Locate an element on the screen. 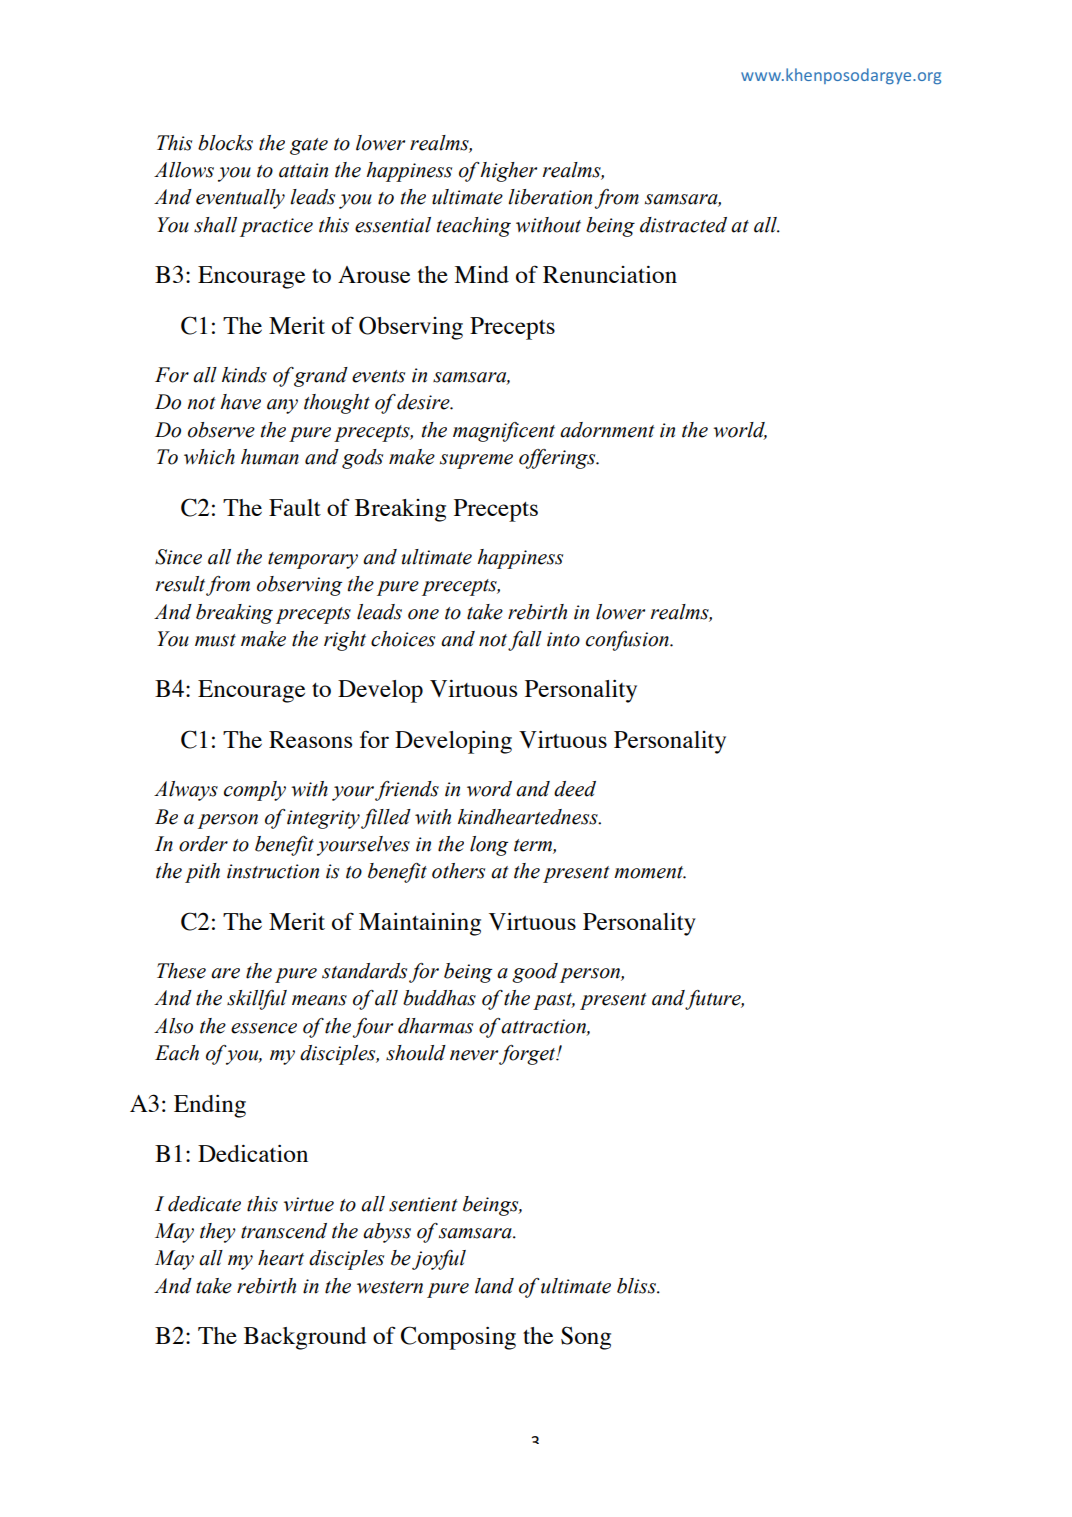 The image size is (1072, 1517). human is located at coordinates (270, 457).
